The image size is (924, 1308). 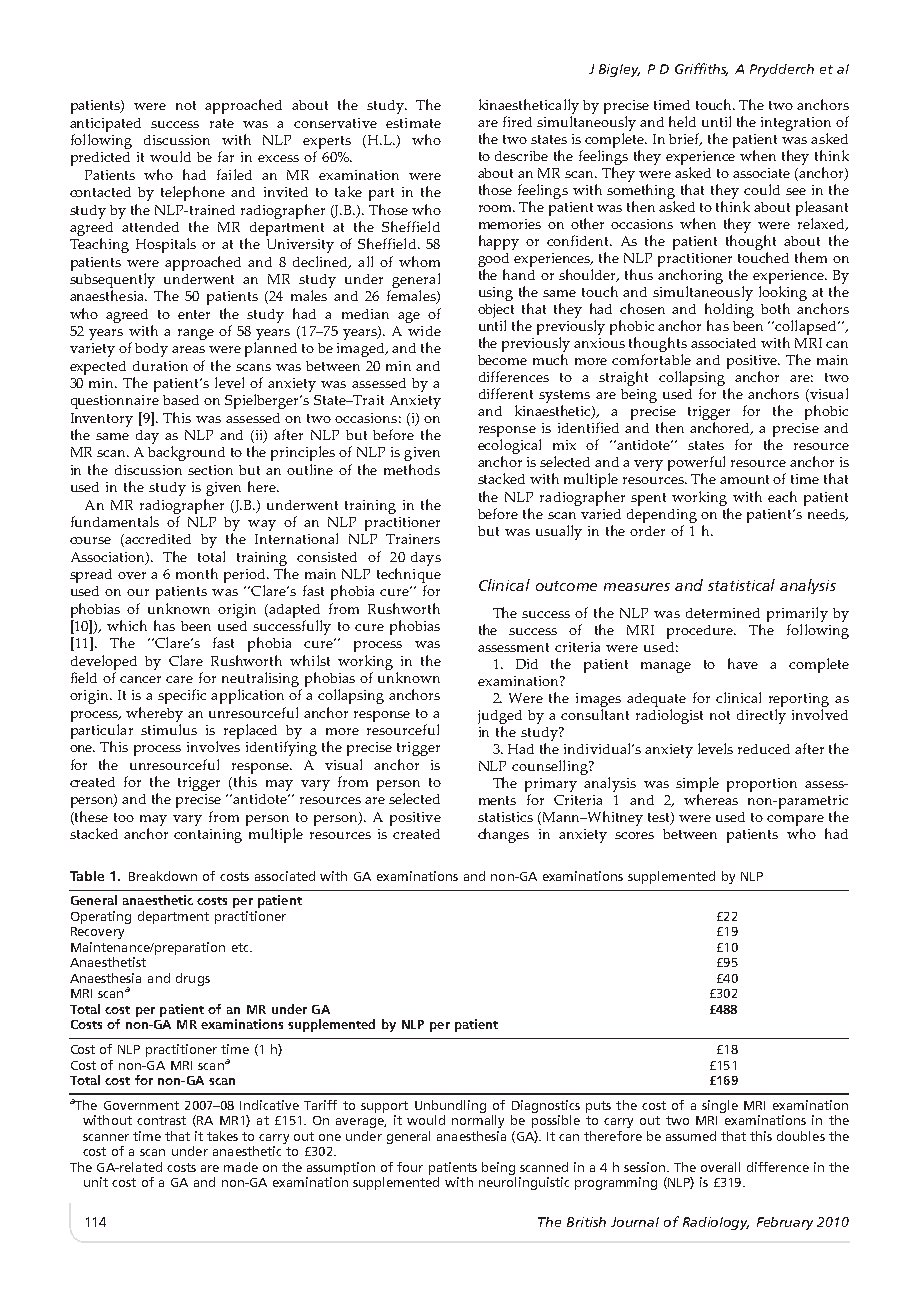 I want to click on changes, so click(x=503, y=835).
